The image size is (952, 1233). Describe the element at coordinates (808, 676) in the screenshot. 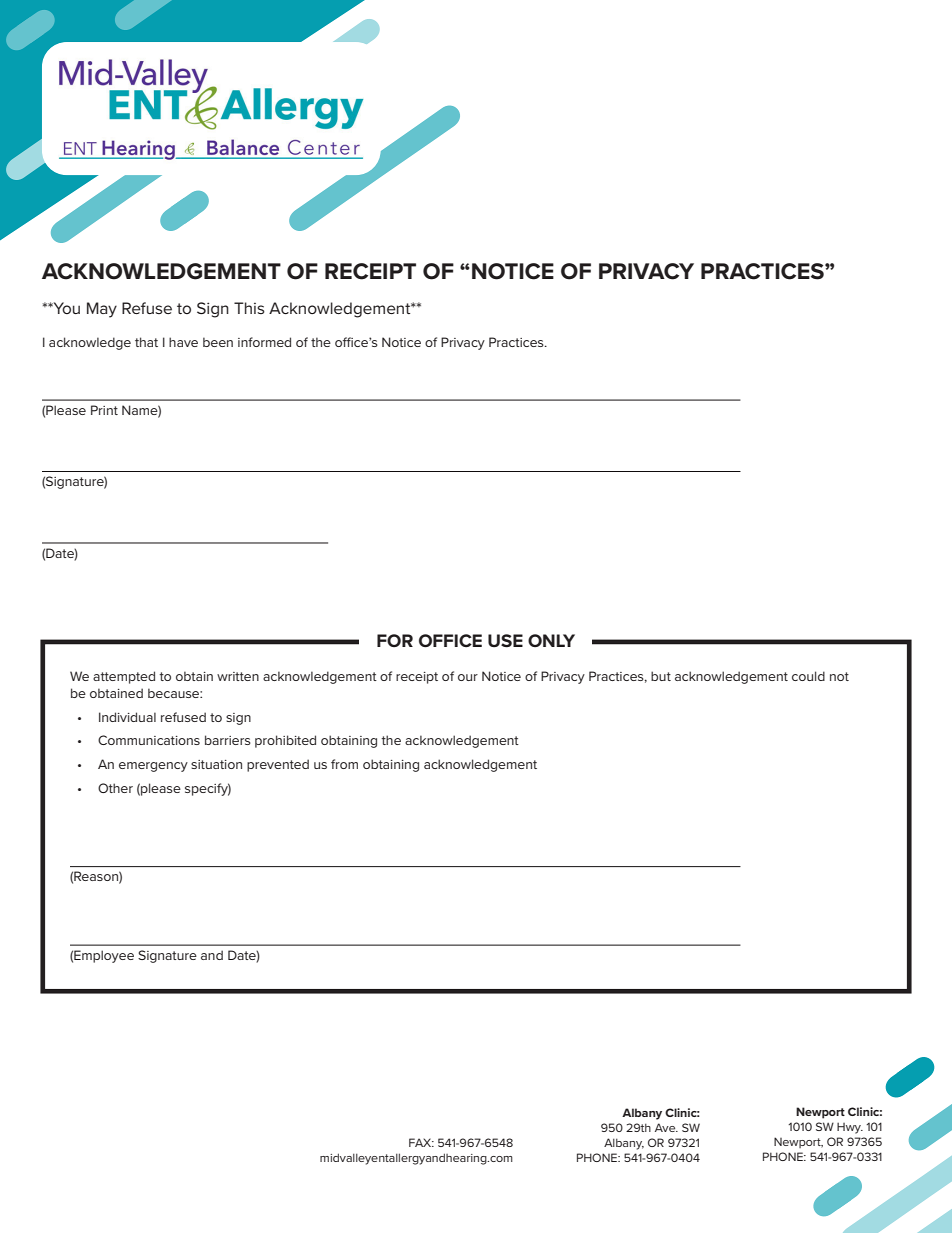

I see `could` at that location.
